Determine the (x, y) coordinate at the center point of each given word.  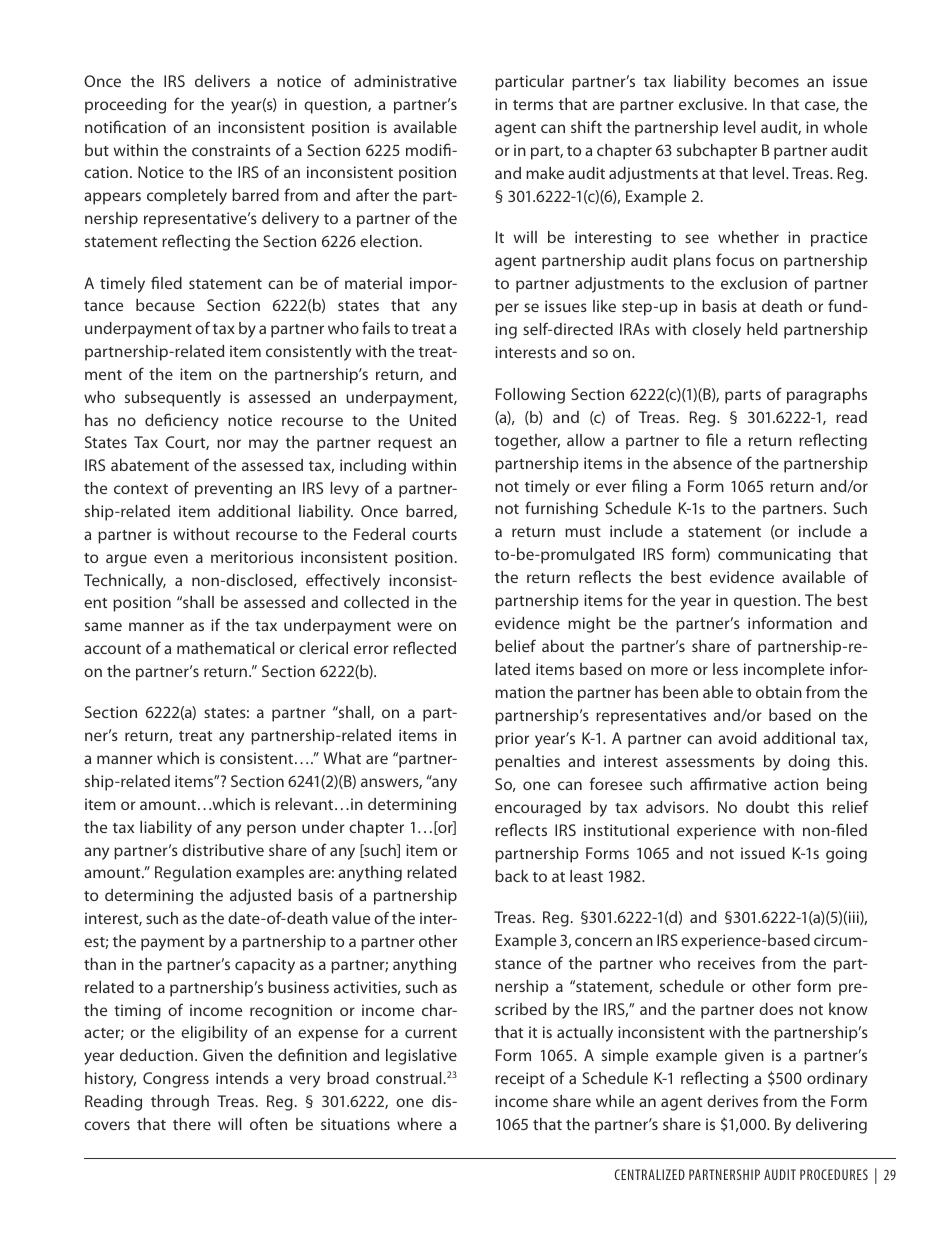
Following (530, 396)
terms (533, 105)
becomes (766, 81)
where (419, 1124)
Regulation (193, 874)
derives (732, 1101)
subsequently (173, 399)
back (512, 876)
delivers (222, 81)
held (762, 329)
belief (515, 645)
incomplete (784, 671)
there (192, 1124)
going (846, 855)
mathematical (226, 648)
